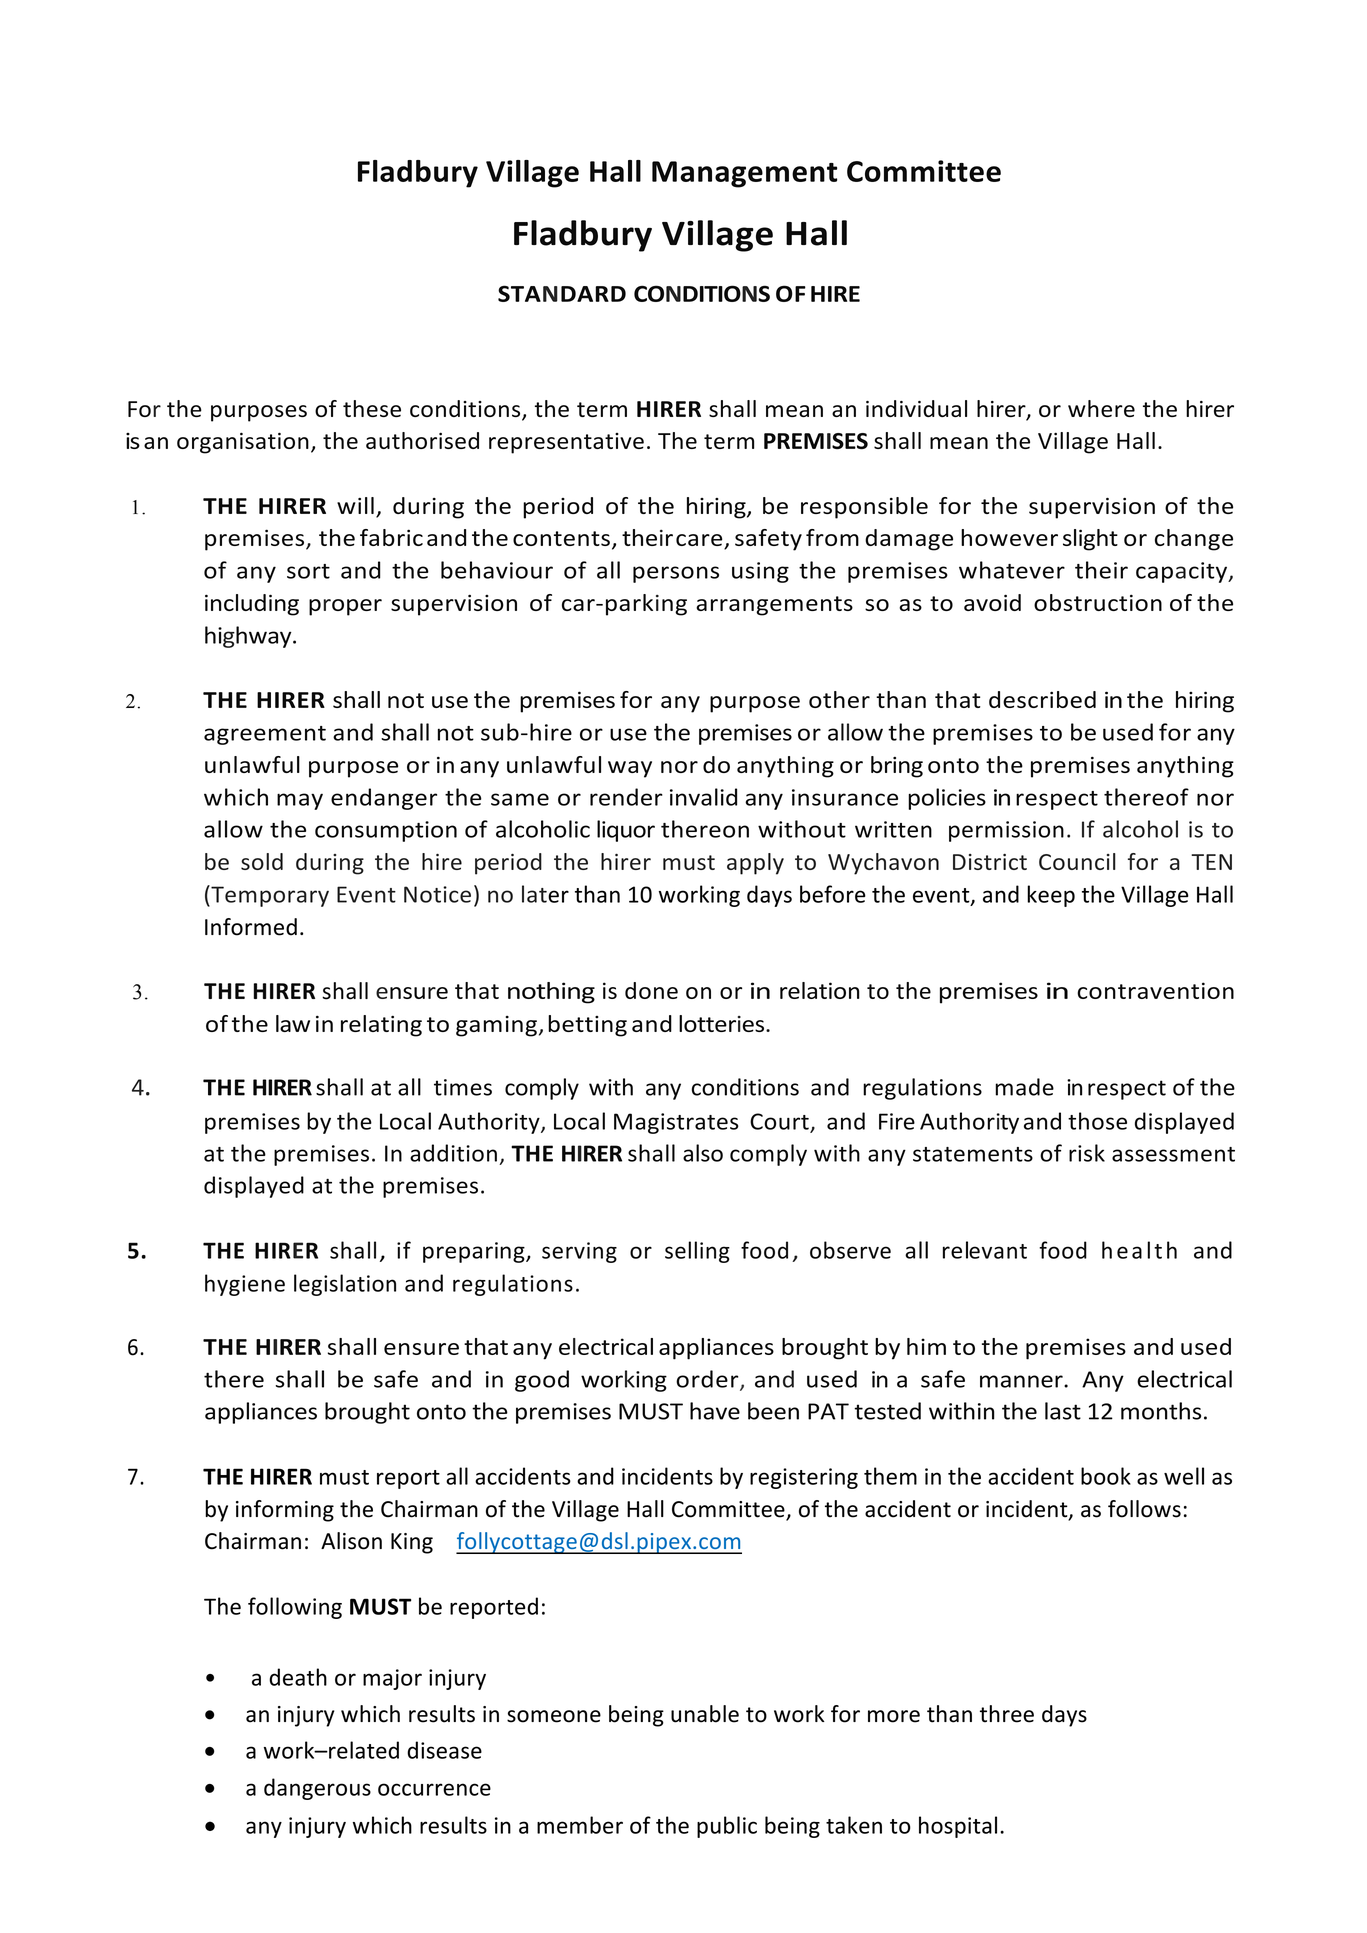  What do you see at coordinates (744, 174) in the document?
I see `Management` at bounding box center [744, 174].
